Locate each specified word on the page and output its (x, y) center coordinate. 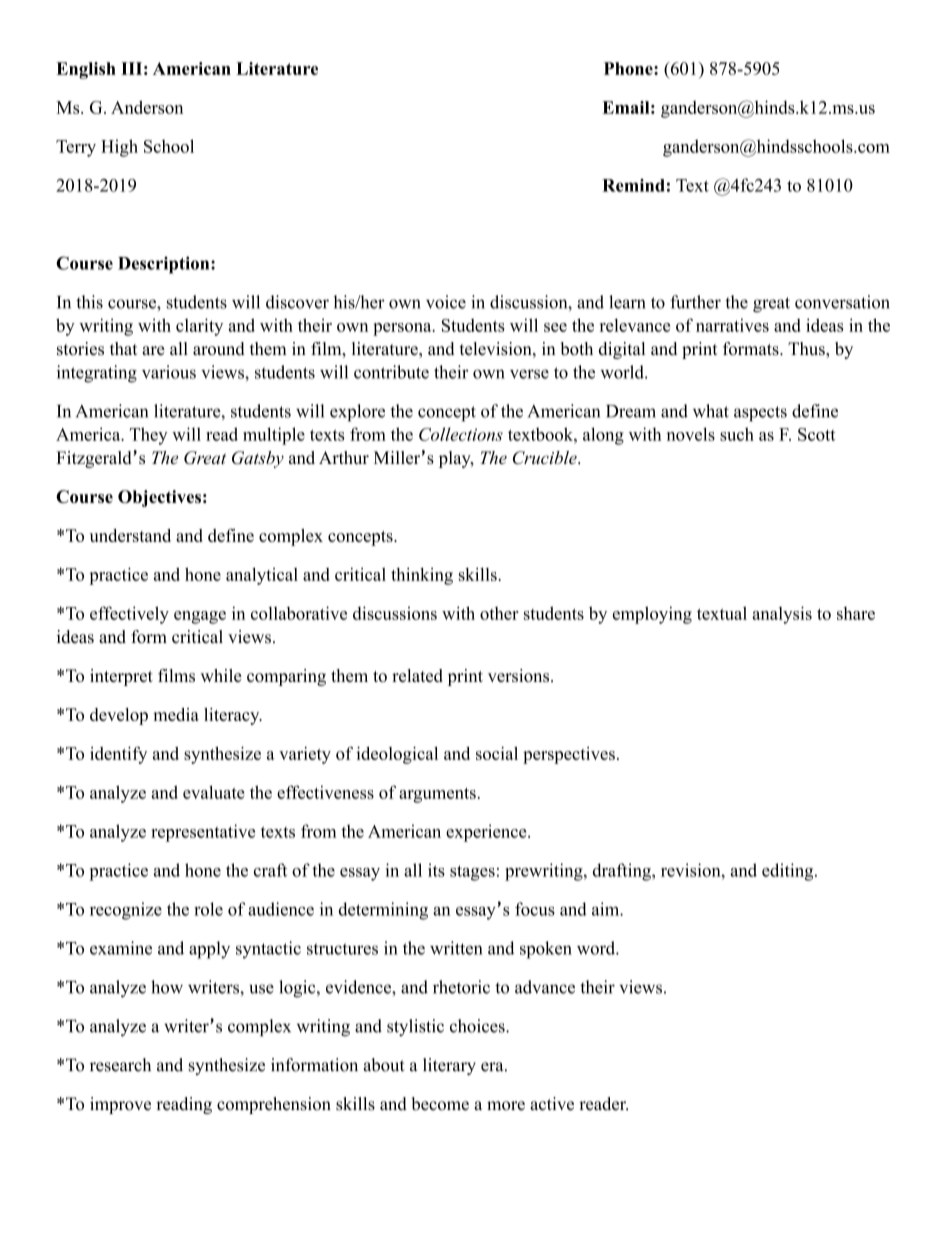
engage (200, 617)
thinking (422, 576)
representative (203, 833)
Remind (633, 185)
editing (789, 872)
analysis (782, 615)
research (120, 1065)
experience (487, 833)
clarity (199, 327)
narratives (732, 325)
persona (403, 329)
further (695, 302)
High (119, 148)
